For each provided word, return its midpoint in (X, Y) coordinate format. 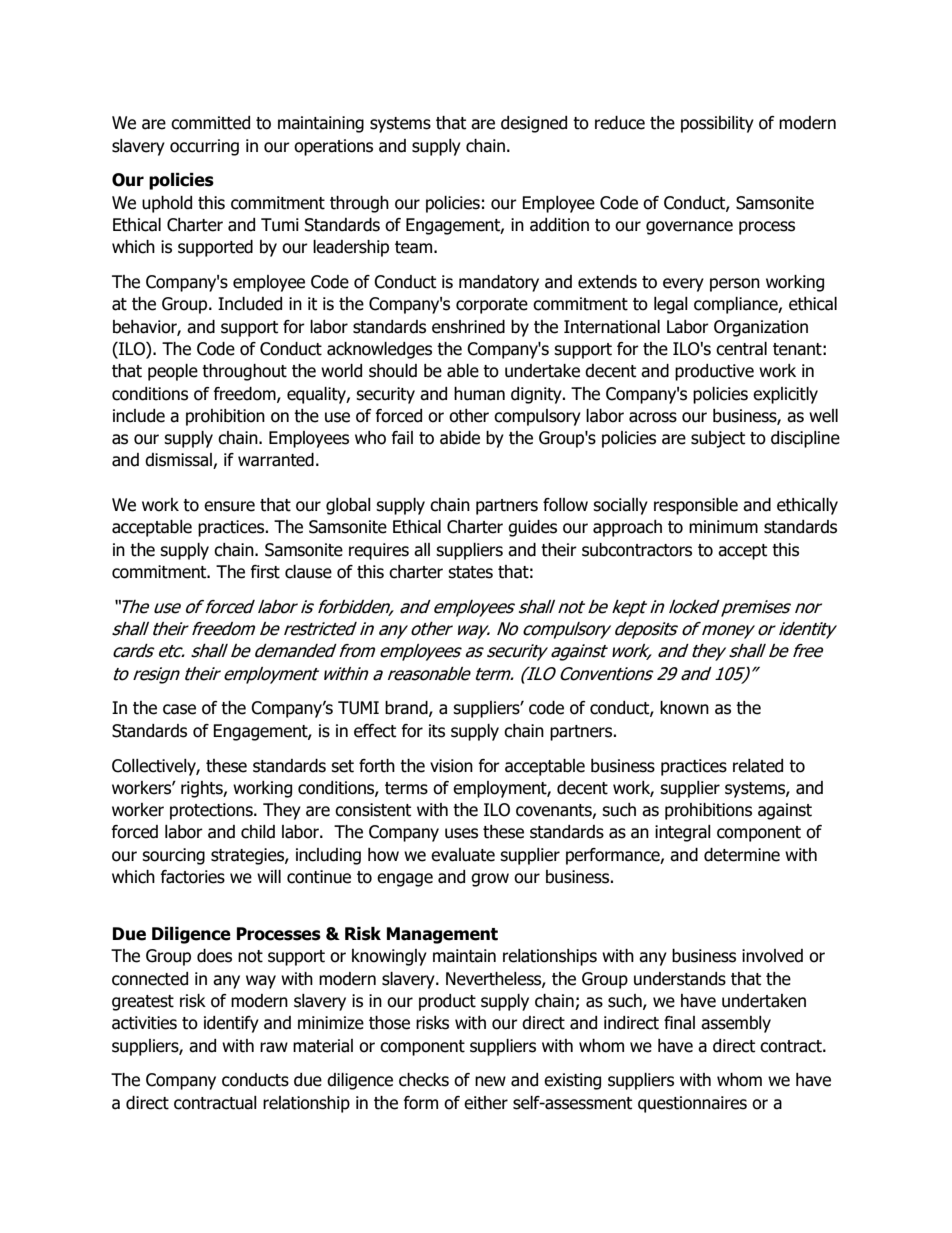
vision (451, 766)
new (490, 1081)
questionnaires (692, 1104)
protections (212, 811)
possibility (717, 124)
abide (460, 438)
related (758, 766)
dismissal (179, 461)
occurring (204, 147)
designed (534, 124)
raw (274, 1047)
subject (718, 439)
